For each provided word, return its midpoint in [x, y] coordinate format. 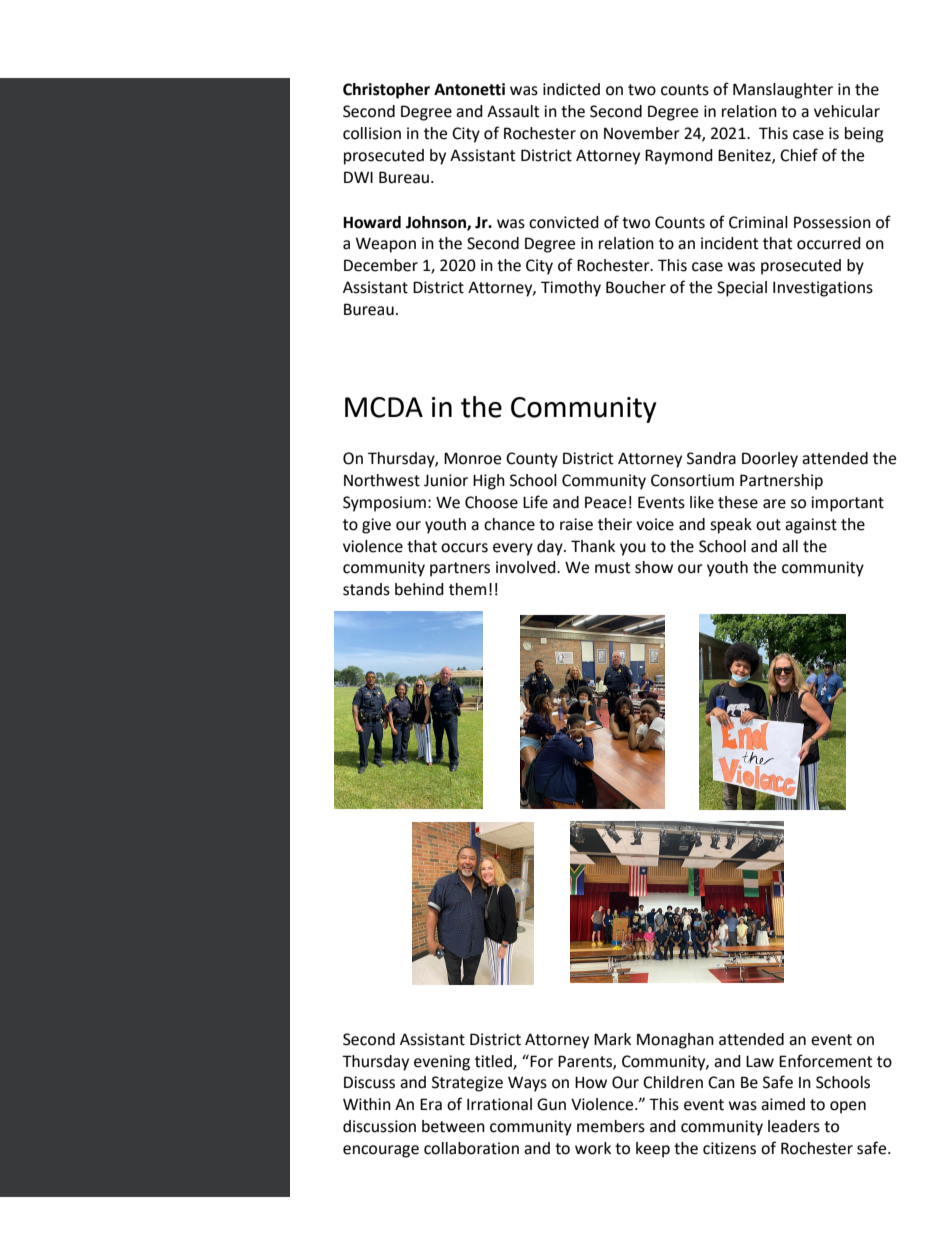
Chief [799, 155]
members [611, 1126]
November [642, 133]
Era [431, 1104]
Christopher [386, 91]
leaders [794, 1126]
